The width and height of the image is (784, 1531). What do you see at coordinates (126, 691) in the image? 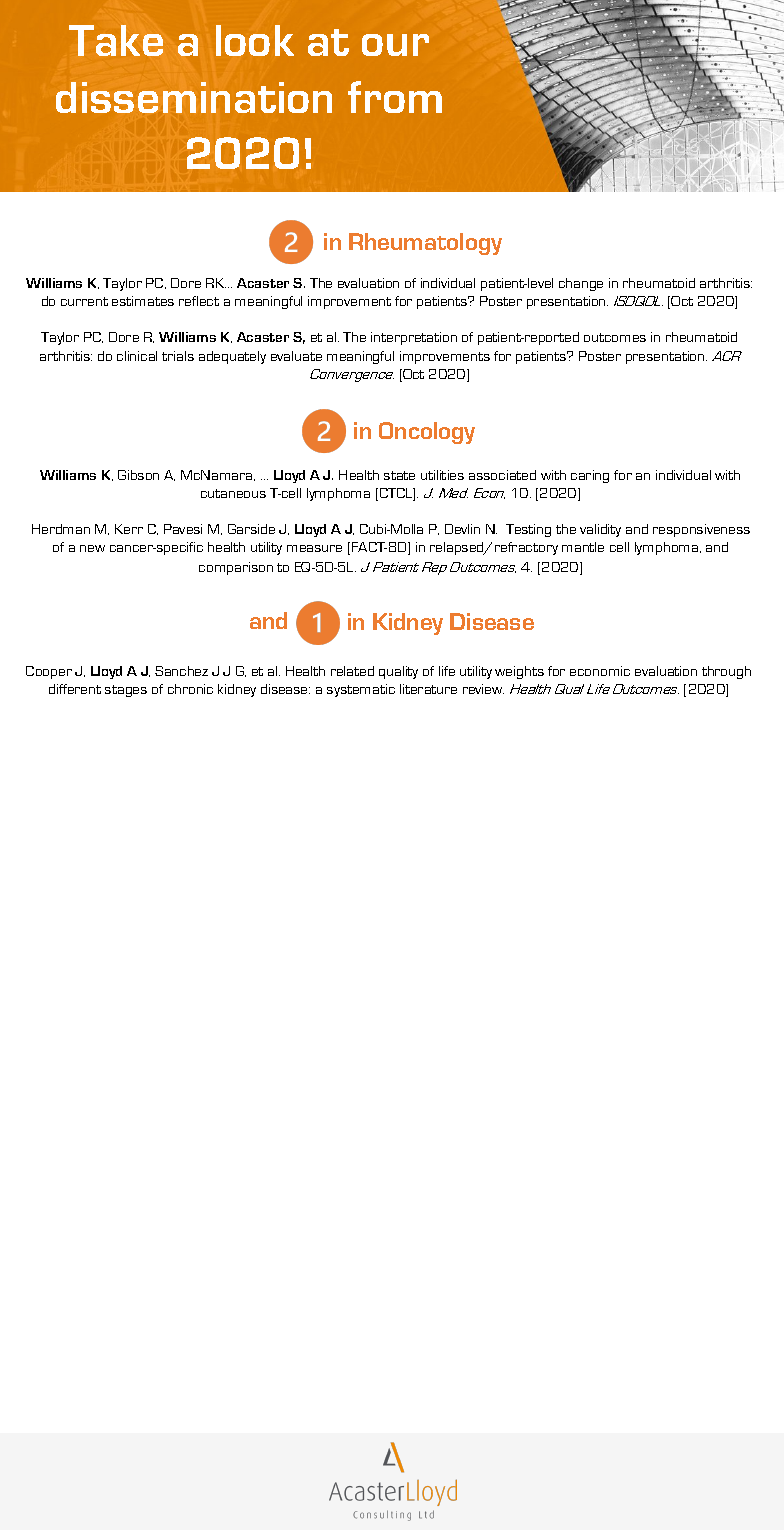
I see `stages` at bounding box center [126, 691].
